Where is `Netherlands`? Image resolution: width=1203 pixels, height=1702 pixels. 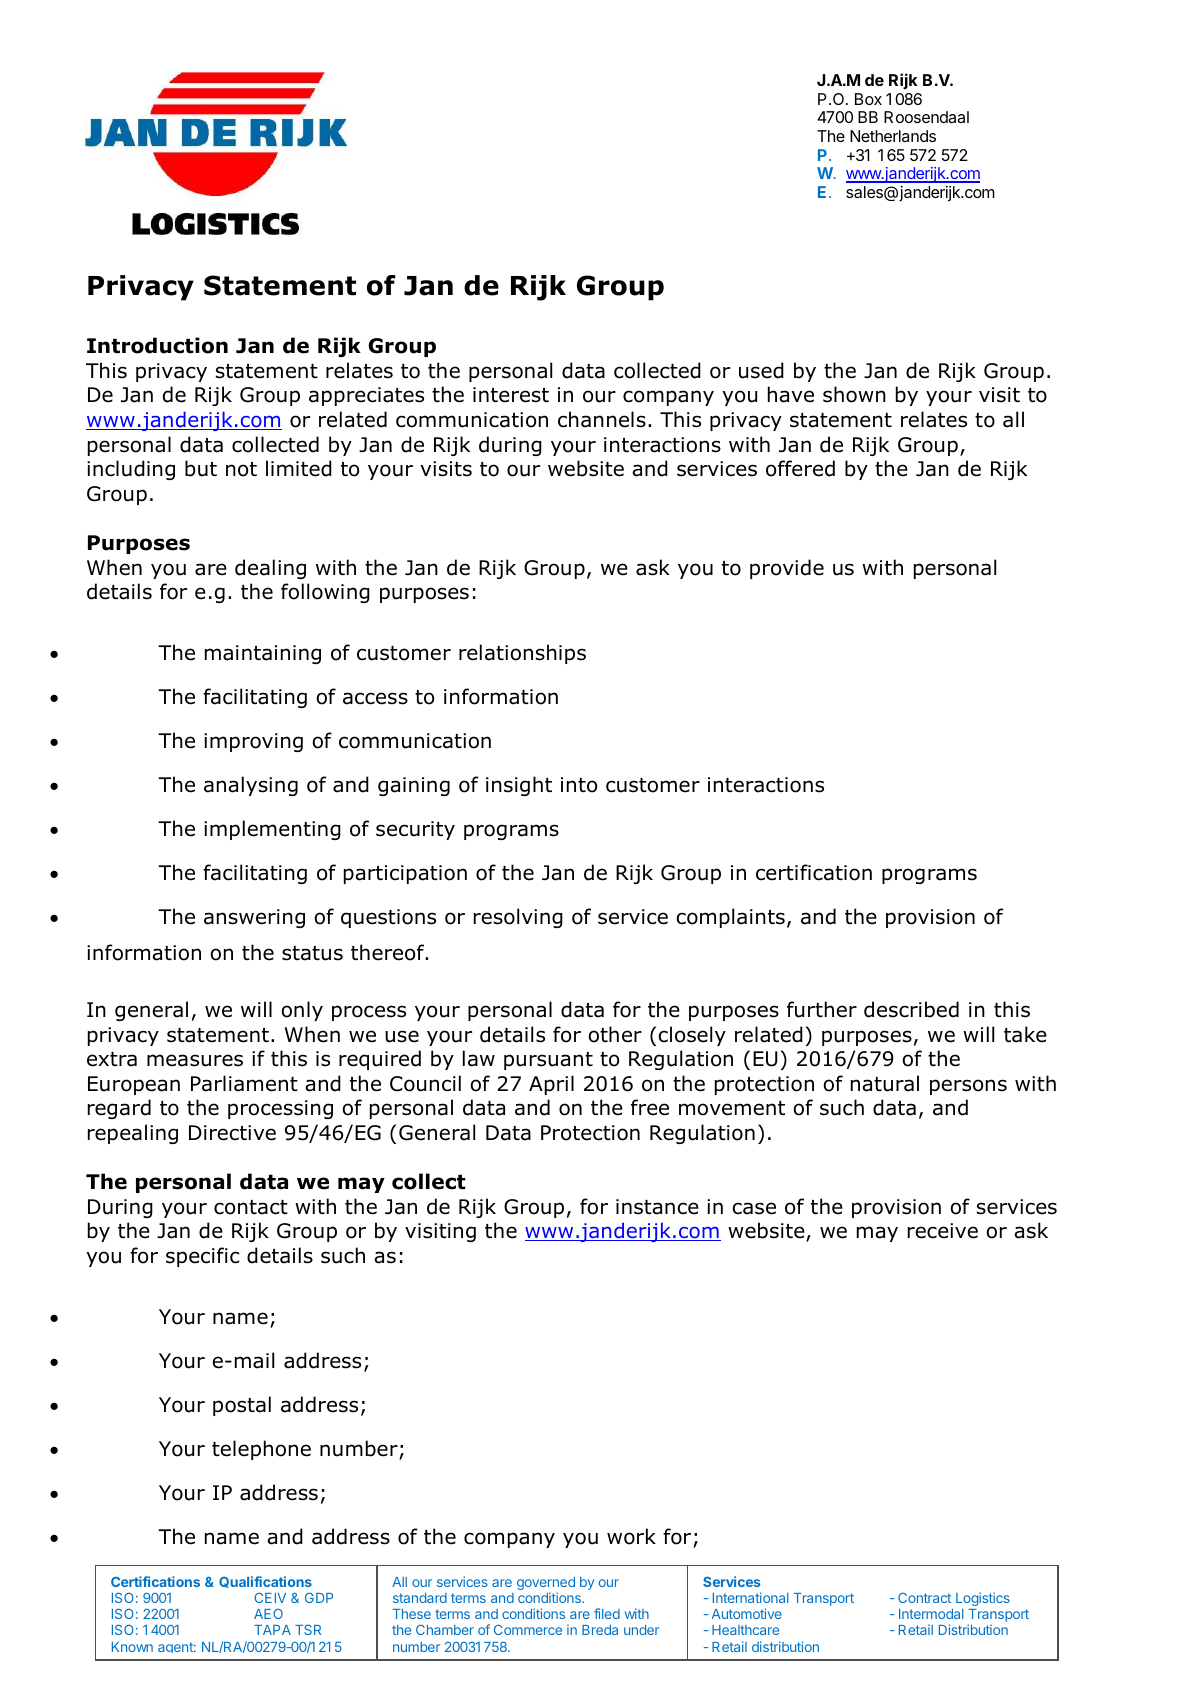
Netherlands is located at coordinates (893, 136).
